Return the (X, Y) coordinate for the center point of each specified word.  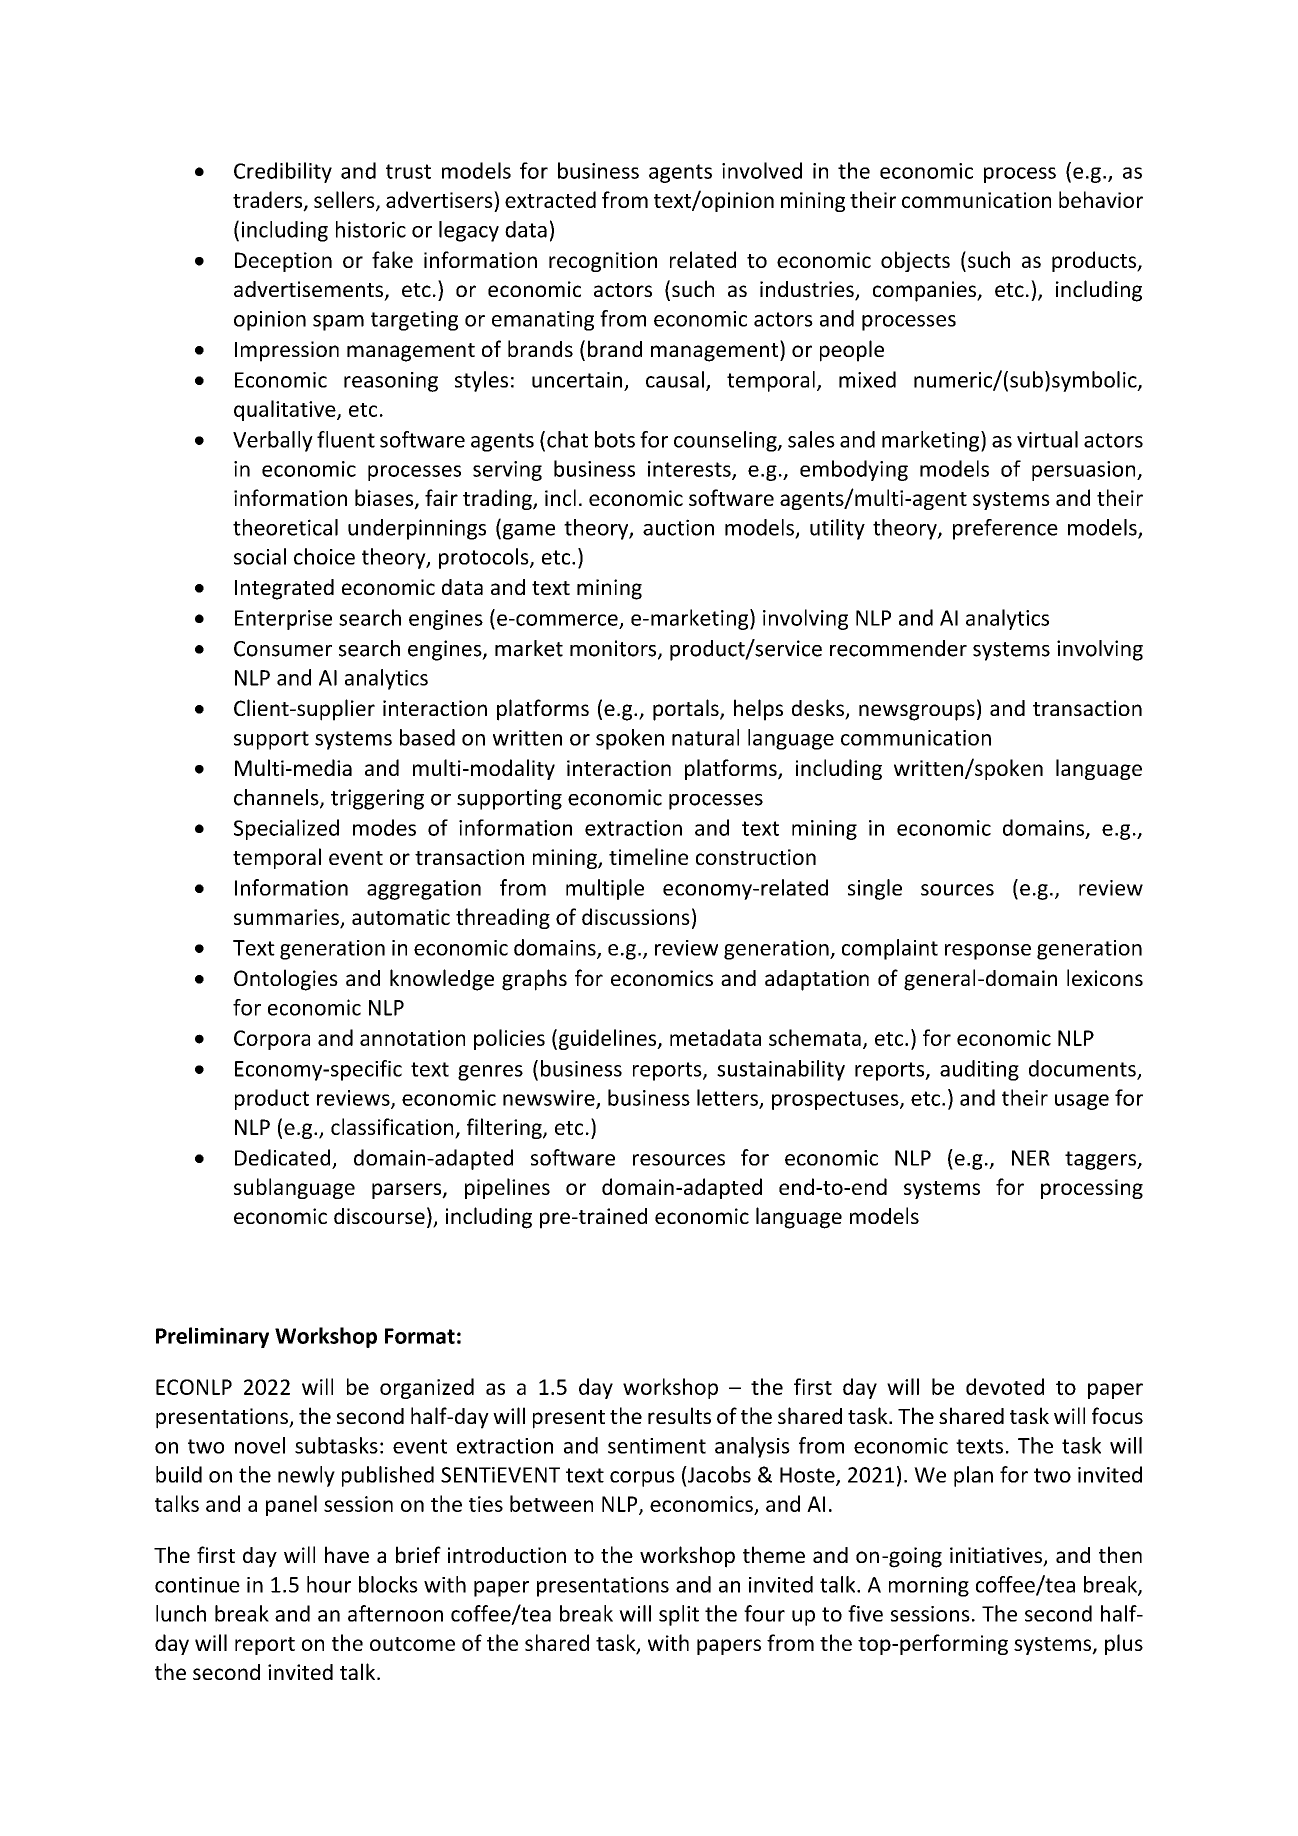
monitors (614, 649)
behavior (1101, 199)
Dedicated (282, 1157)
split (679, 1615)
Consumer (283, 649)
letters (728, 1098)
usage (1082, 1102)
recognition (603, 262)
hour (329, 1584)
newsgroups (917, 712)
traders (269, 201)
